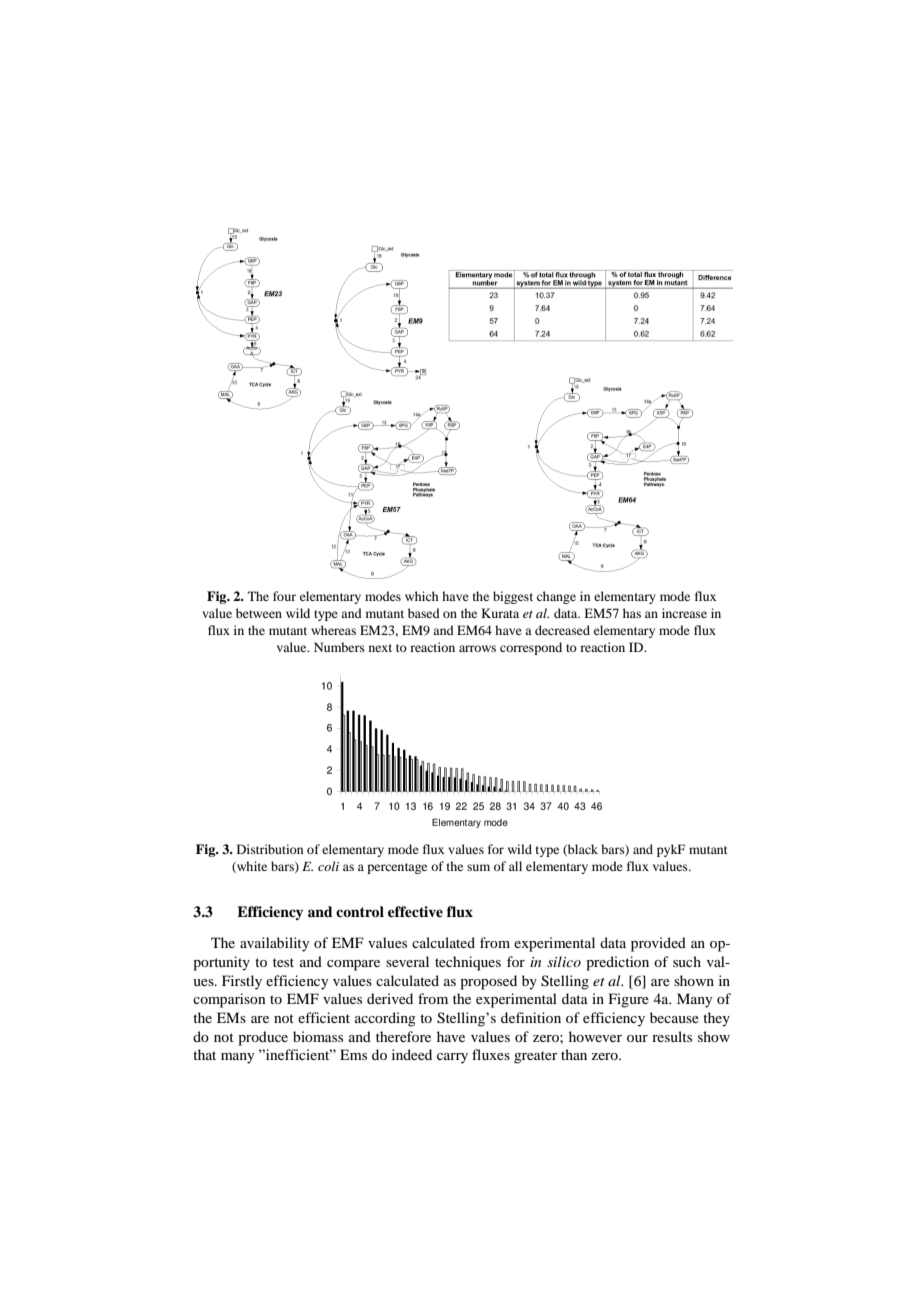  What do you see at coordinates (672, 1036) in the document?
I see `results` at bounding box center [672, 1036].
